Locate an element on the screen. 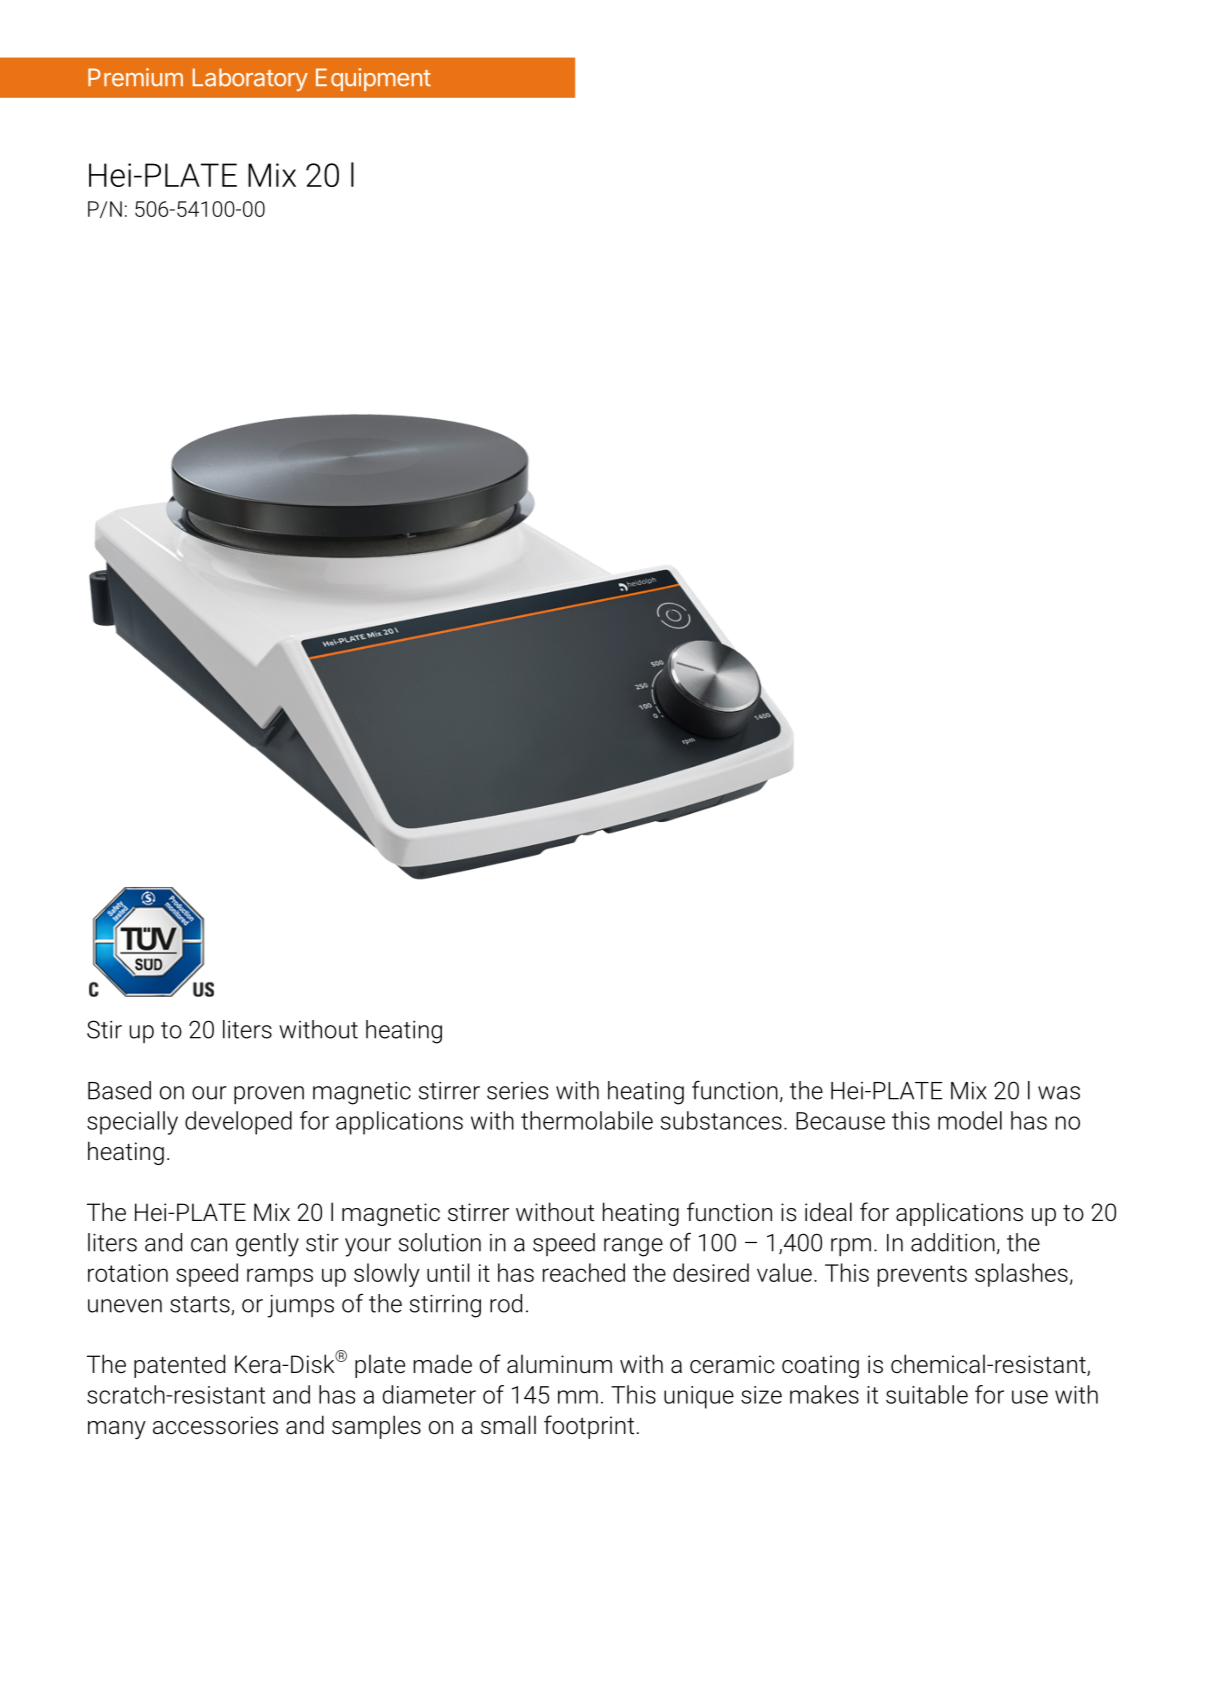 Image resolution: width=1208 pixels, height=1708 pixels. series is located at coordinates (517, 1091).
